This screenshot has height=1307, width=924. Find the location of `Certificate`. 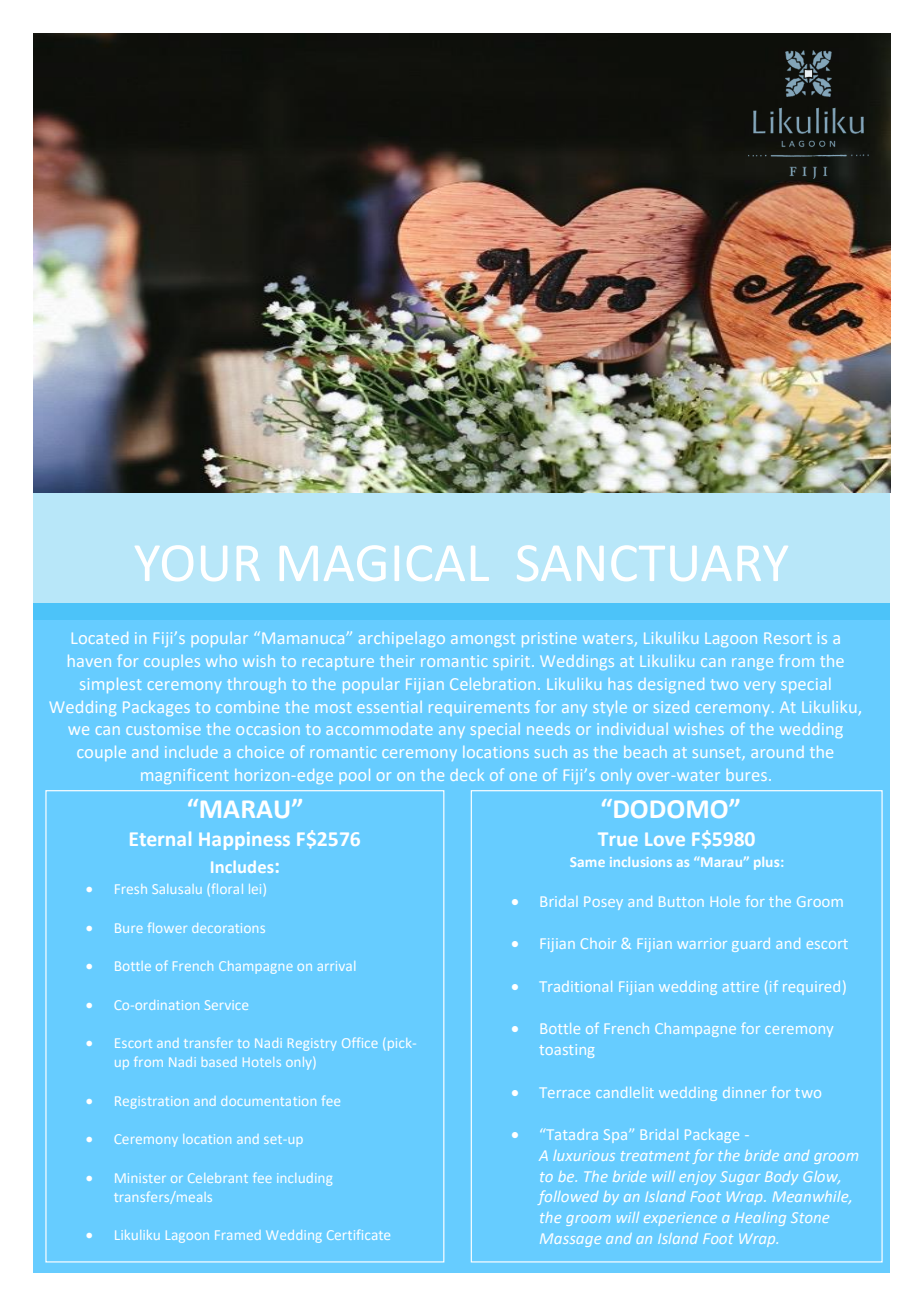

Certificate is located at coordinates (358, 1235).
